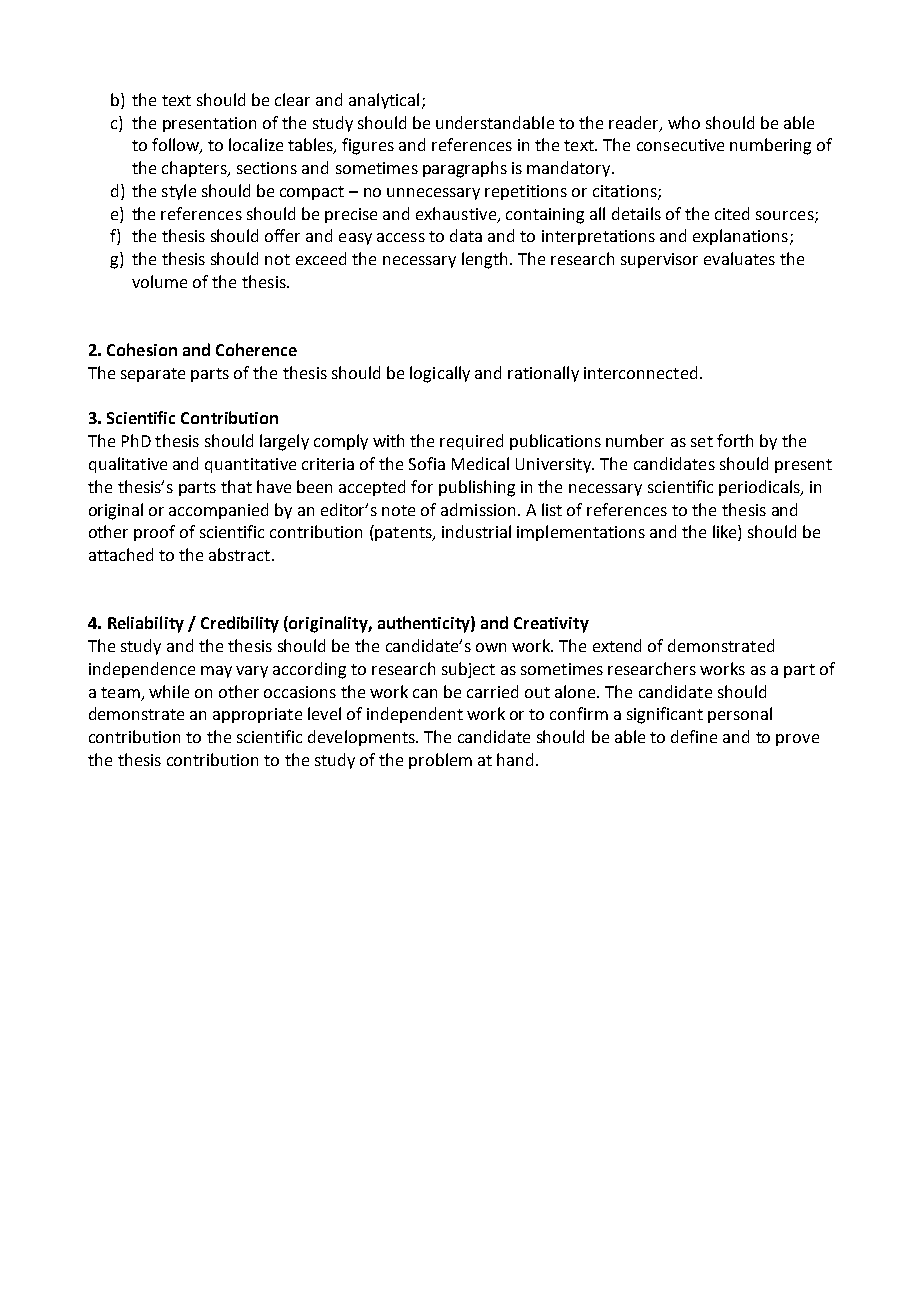  I want to click on largely, so click(284, 442).
